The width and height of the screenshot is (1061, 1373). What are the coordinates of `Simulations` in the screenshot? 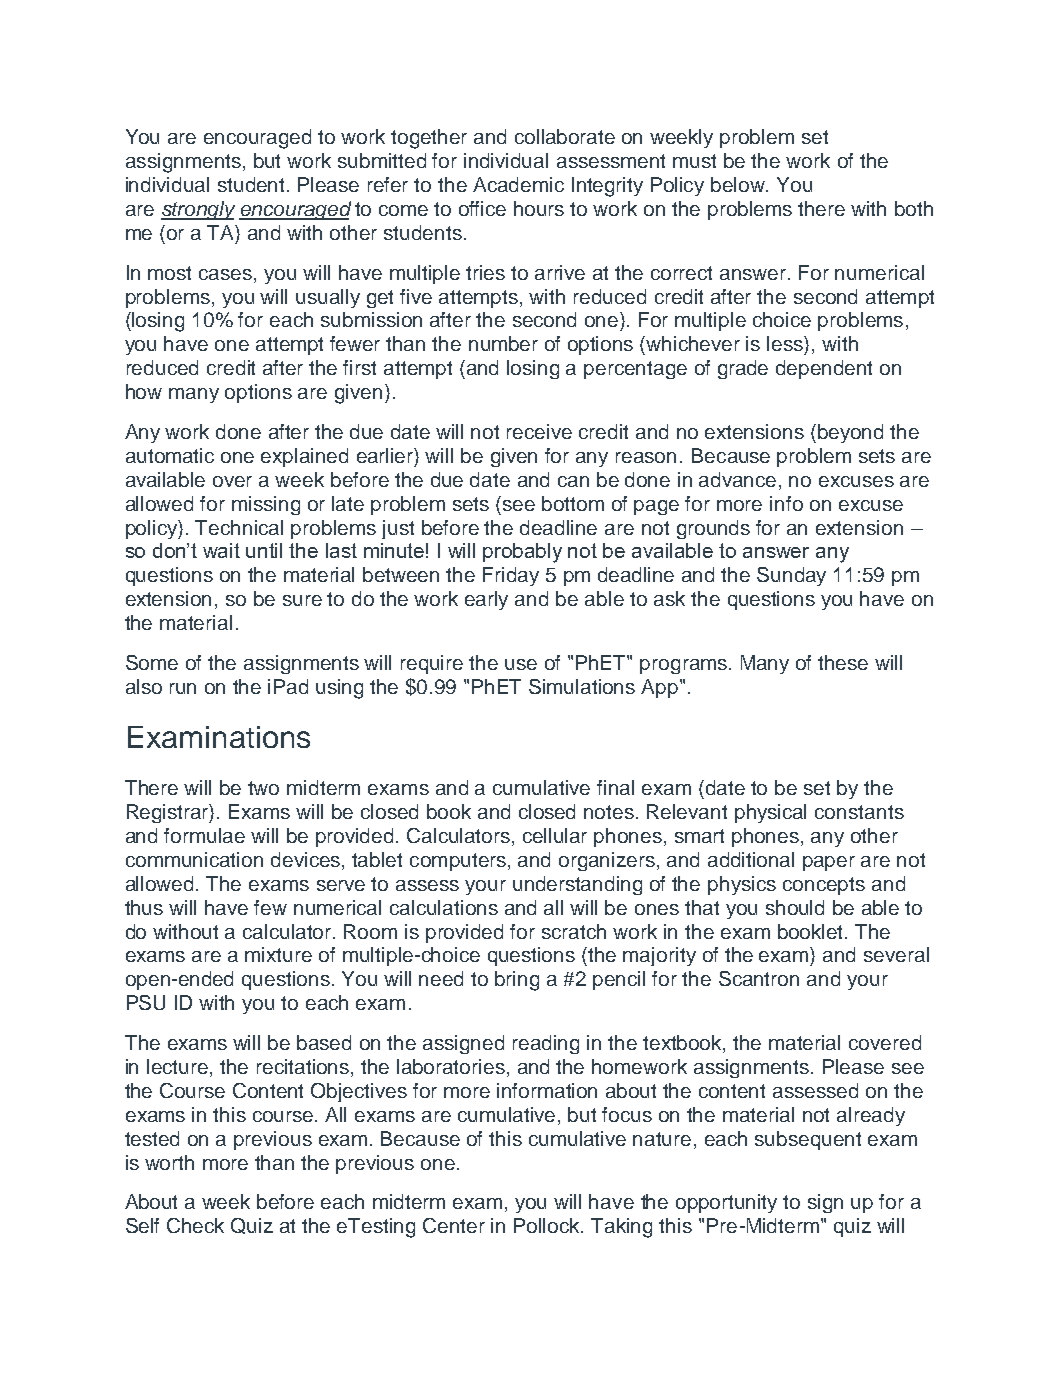 It's located at (582, 686).
